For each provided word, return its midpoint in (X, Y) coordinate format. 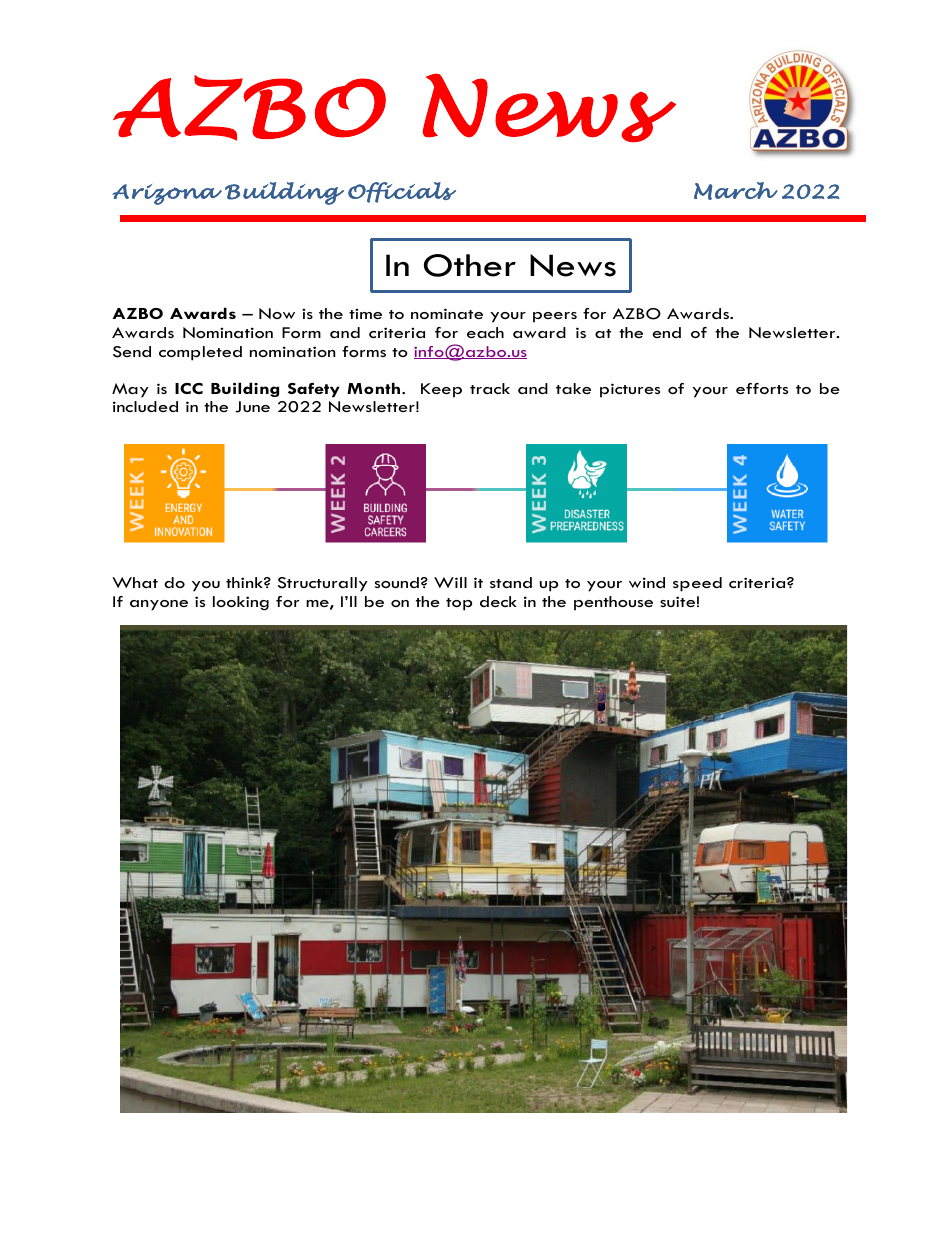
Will (450, 582)
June (252, 407)
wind (647, 582)
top (459, 604)
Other (470, 265)
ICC (189, 388)
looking (241, 603)
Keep (441, 390)
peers (555, 317)
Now (277, 313)
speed (697, 584)
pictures (630, 390)
